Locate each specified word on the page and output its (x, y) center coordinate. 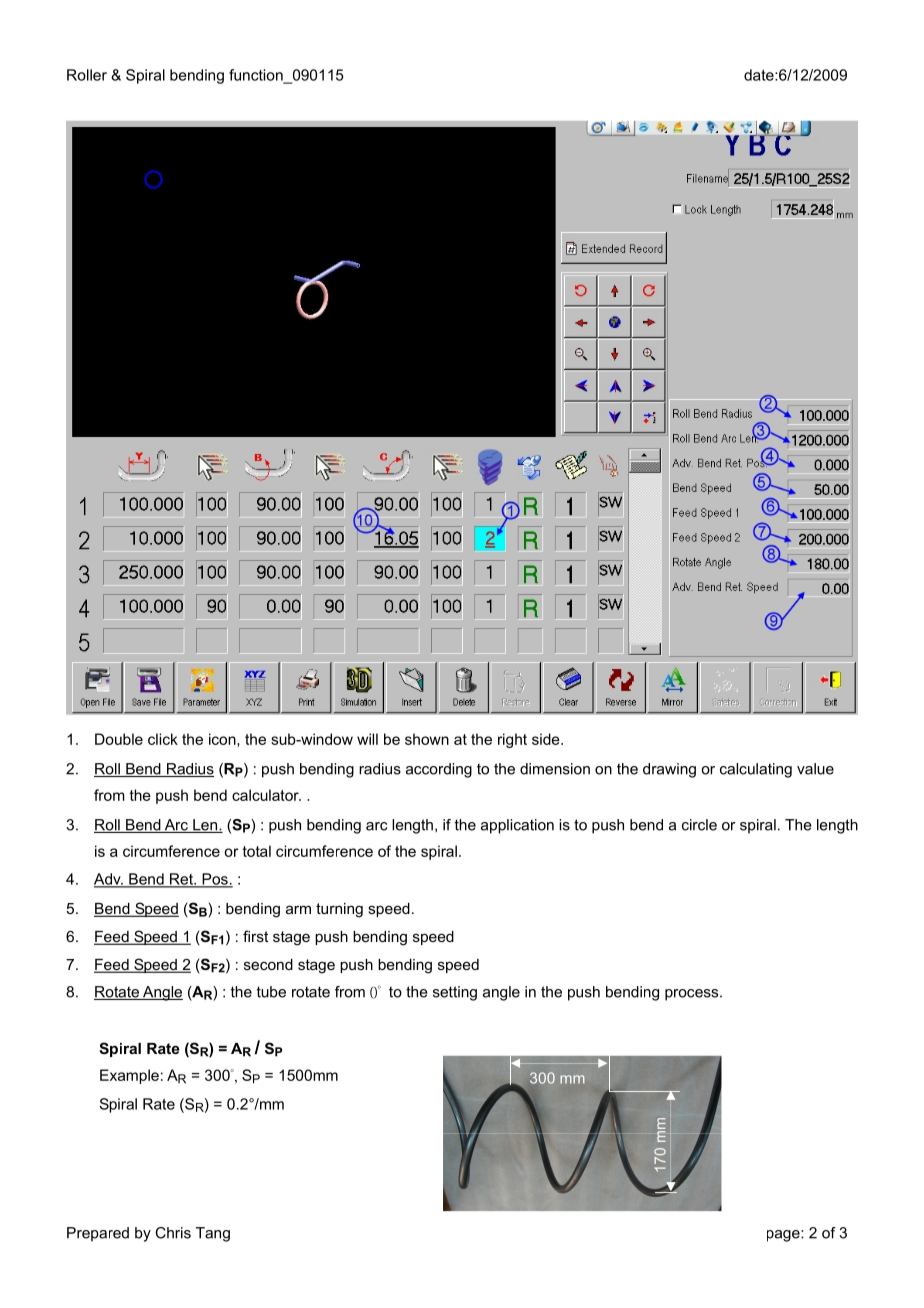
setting (455, 993)
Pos (215, 880)
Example (129, 1076)
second (268, 964)
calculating (756, 770)
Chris (173, 1233)
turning (339, 910)
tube (271, 992)
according (439, 770)
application (517, 826)
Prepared (98, 1234)
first (255, 936)
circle (699, 825)
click (163, 739)
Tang (213, 1234)
